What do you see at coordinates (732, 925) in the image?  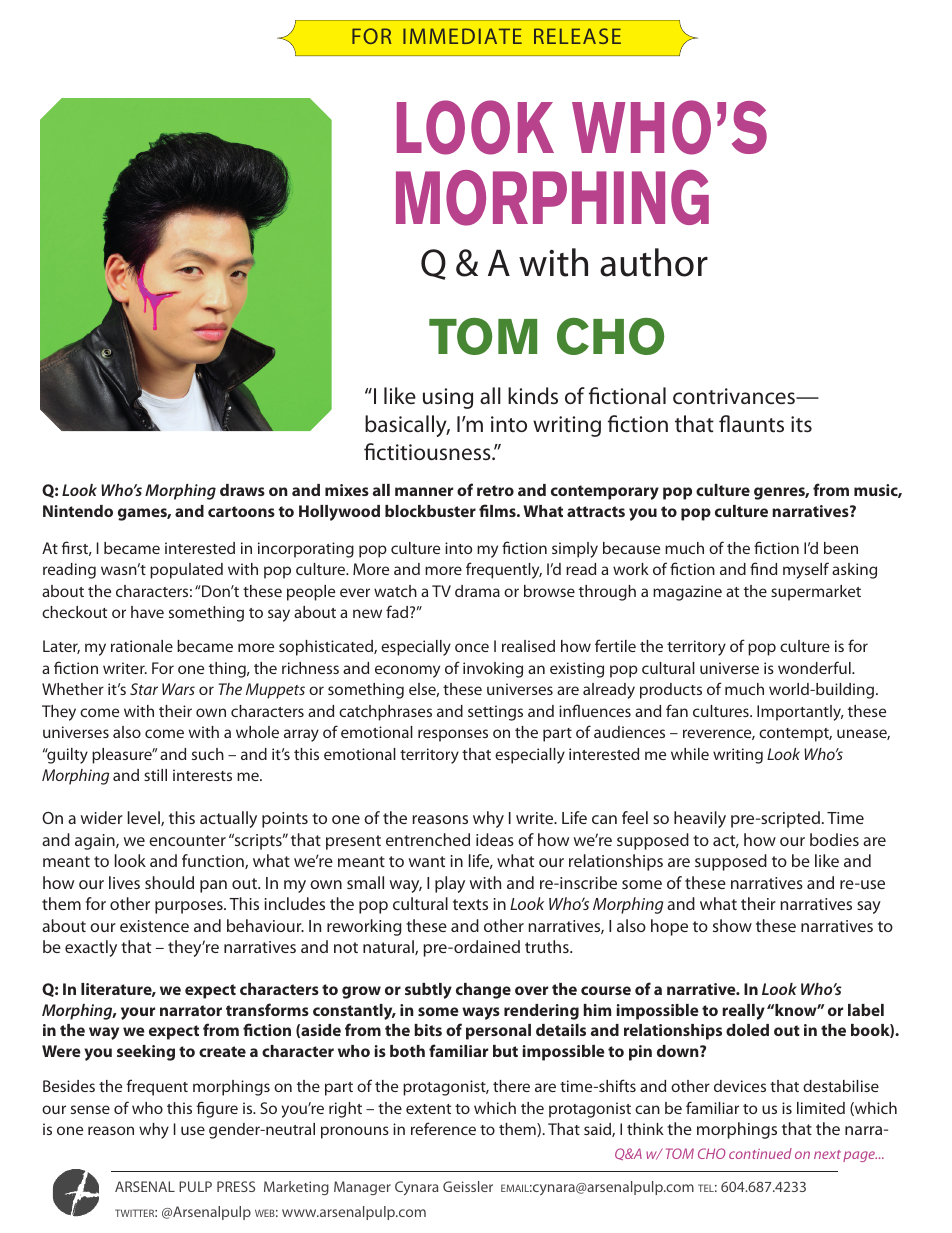 I see `show` at bounding box center [732, 925].
